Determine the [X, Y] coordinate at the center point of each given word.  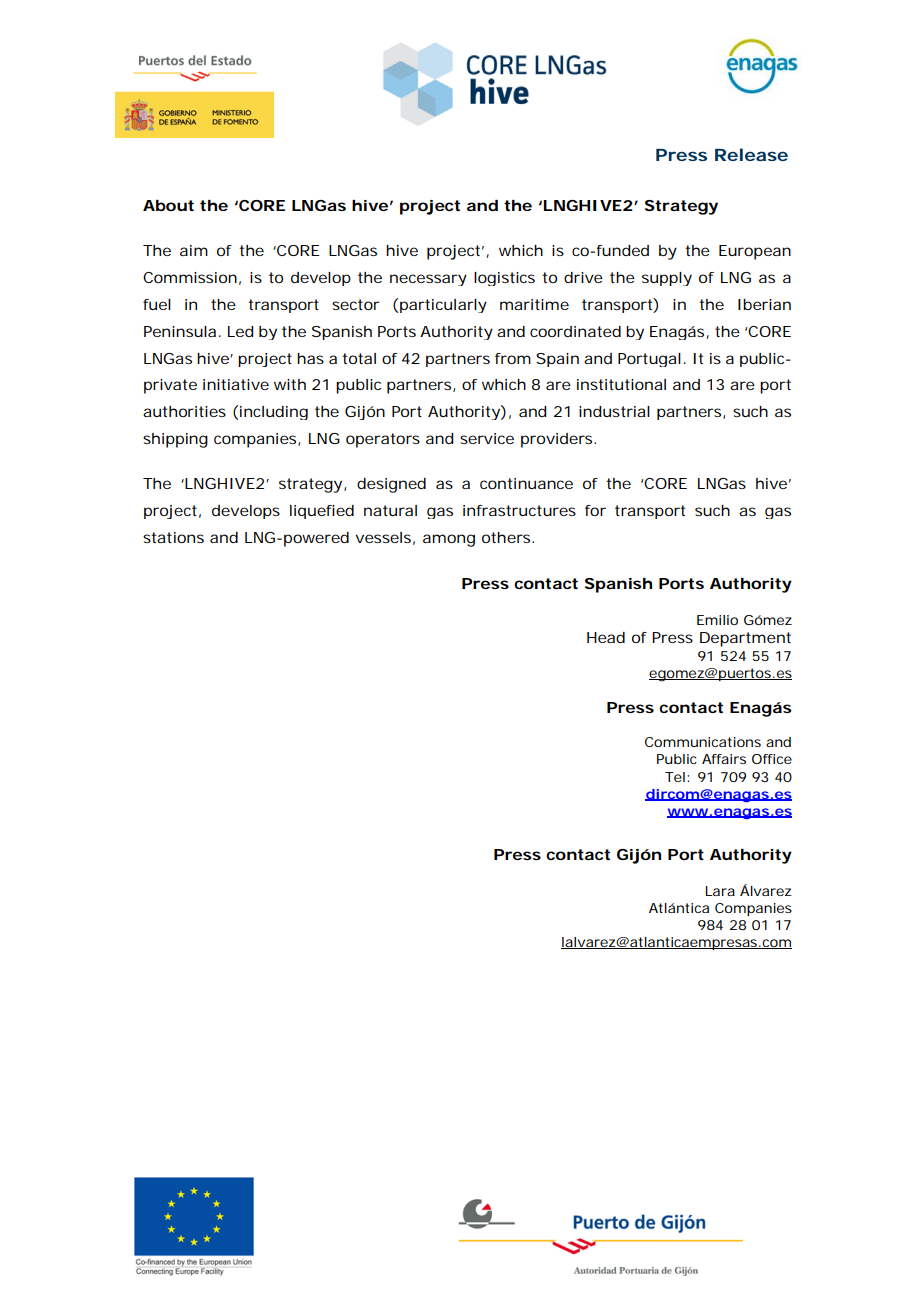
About [168, 205]
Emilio [717, 620]
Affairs [724, 759]
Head [606, 637]
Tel [675, 777]
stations [173, 537]
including [274, 413]
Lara [720, 891]
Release [751, 154]
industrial [614, 411]
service [487, 438]
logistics [504, 279]
